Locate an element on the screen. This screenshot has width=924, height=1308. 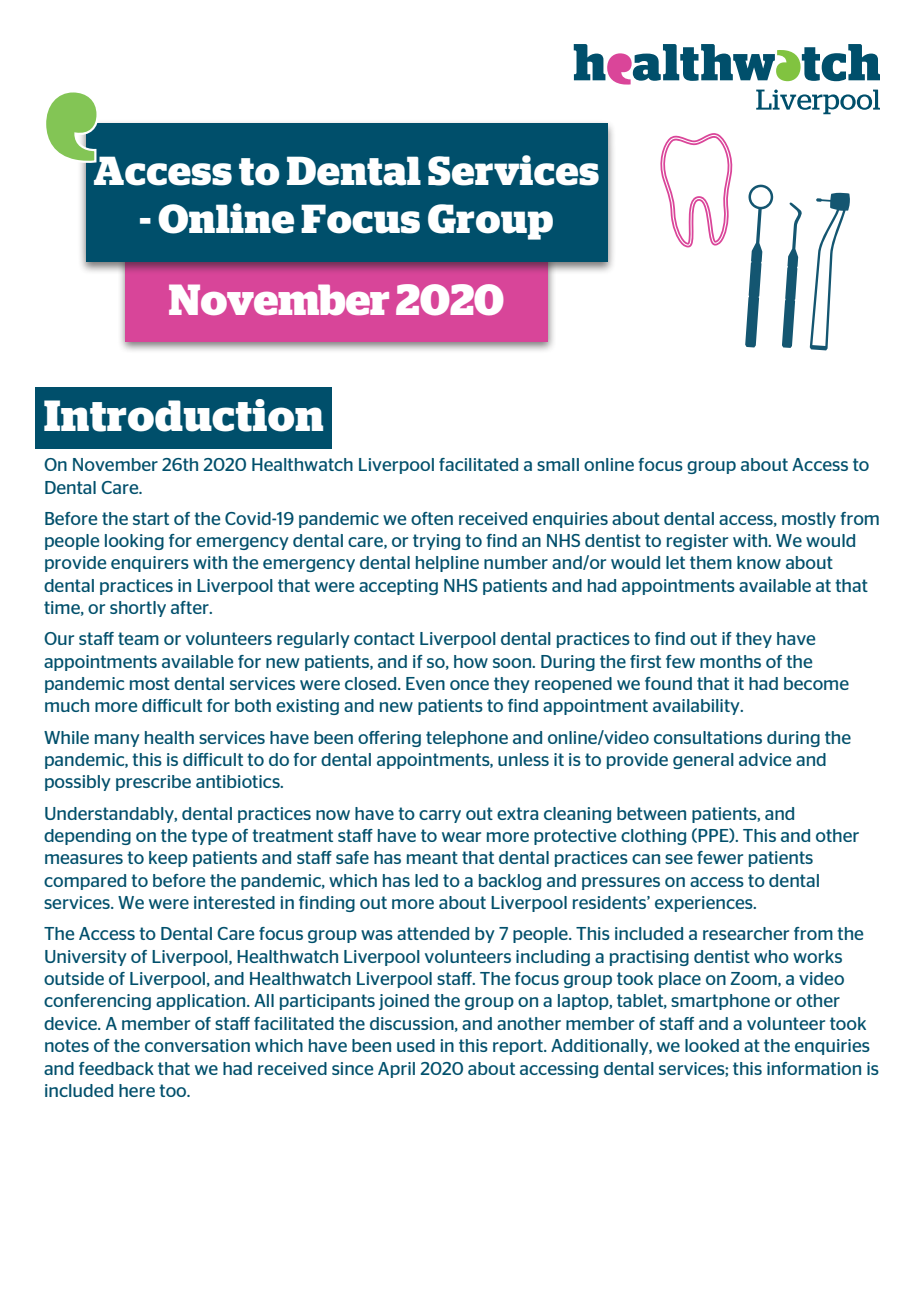
many is located at coordinates (117, 740).
